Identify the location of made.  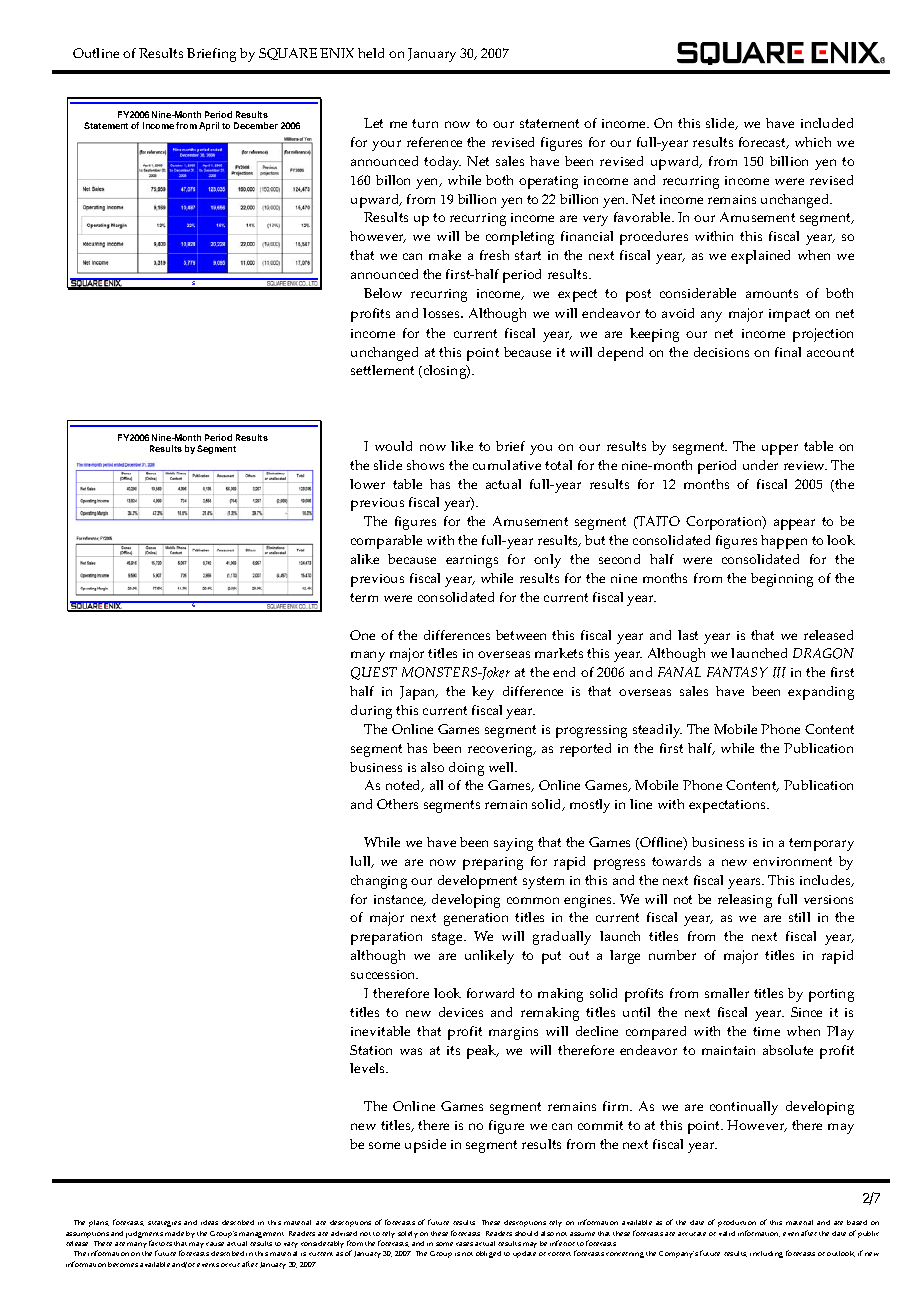
(174, 1233).
